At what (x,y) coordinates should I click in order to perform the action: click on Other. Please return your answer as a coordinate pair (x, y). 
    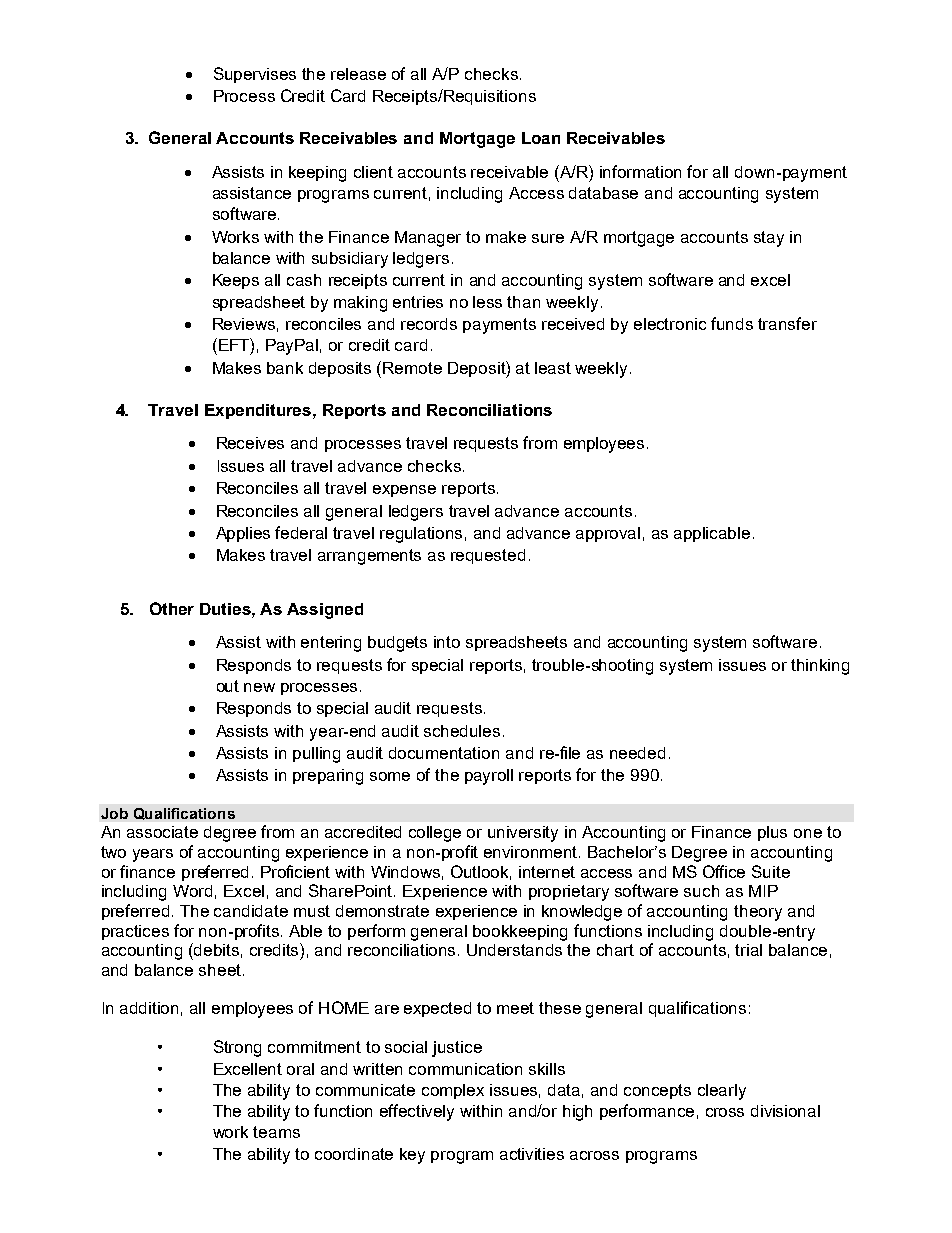
    Looking at the image, I should click on (172, 608).
